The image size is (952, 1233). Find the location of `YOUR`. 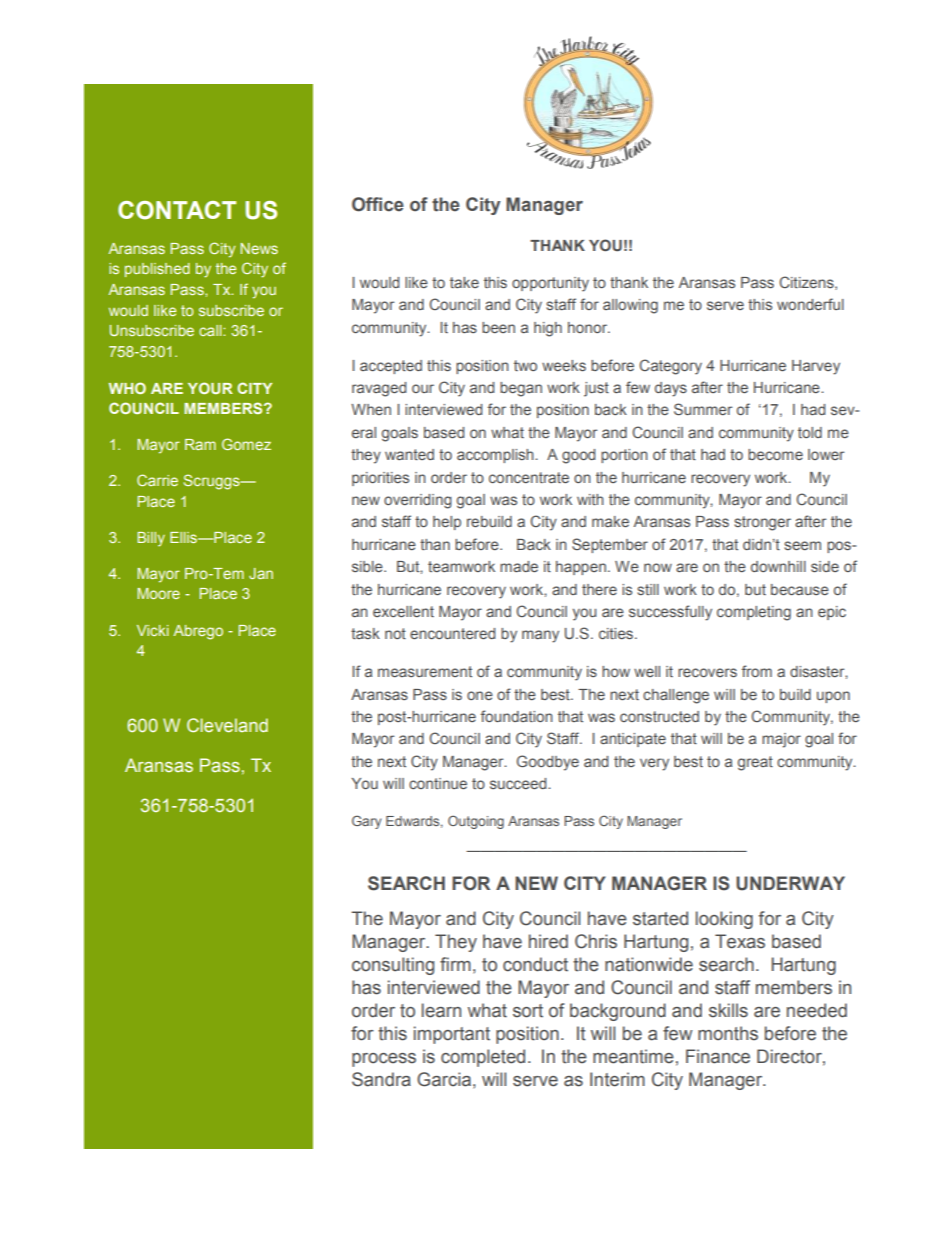

YOUR is located at coordinates (210, 388).
